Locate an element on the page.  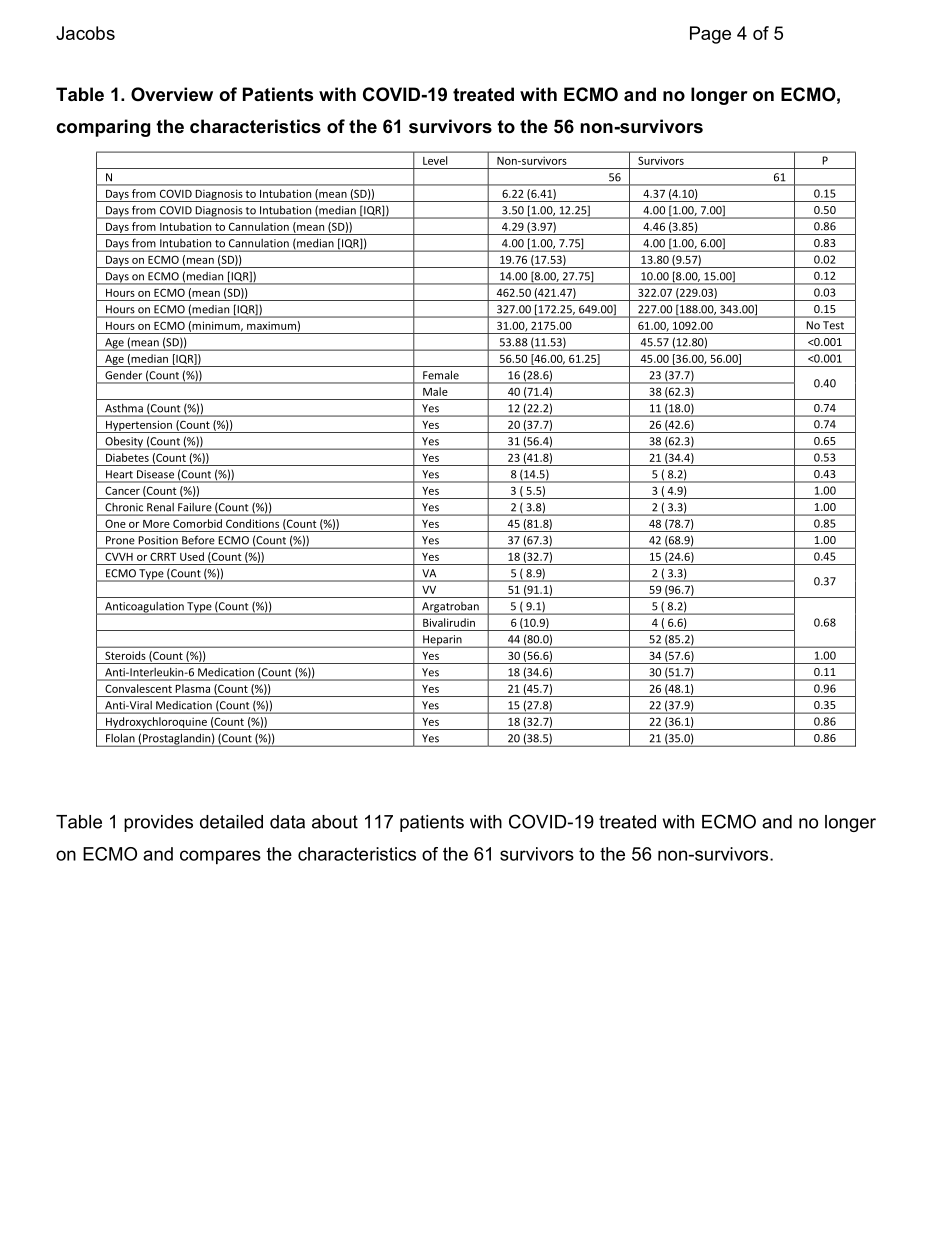
Disease is located at coordinates (155, 474).
